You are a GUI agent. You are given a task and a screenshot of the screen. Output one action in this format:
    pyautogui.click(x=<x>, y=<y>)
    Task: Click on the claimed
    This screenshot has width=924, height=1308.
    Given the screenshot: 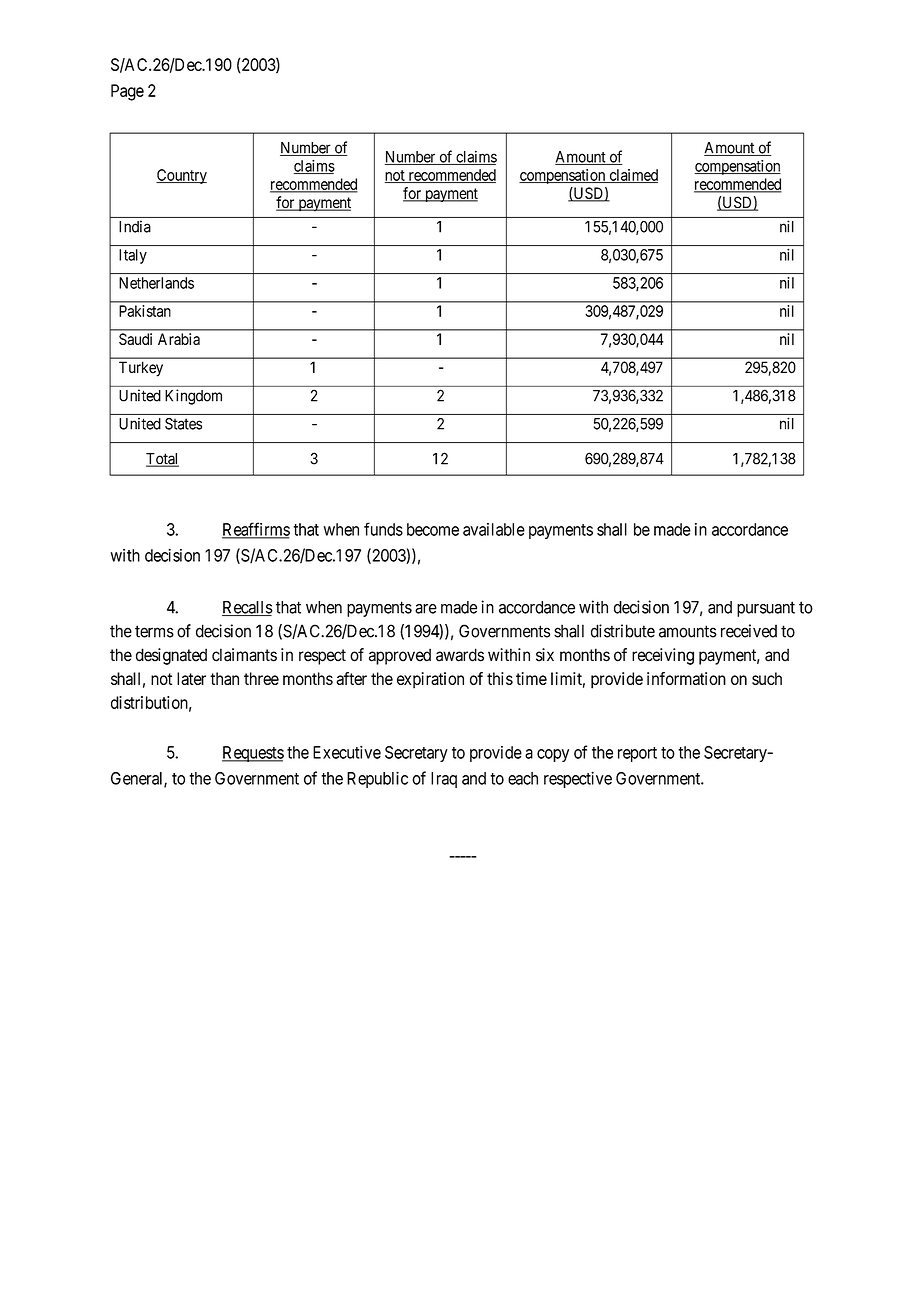 What is the action you would take?
    pyautogui.click(x=632, y=176)
